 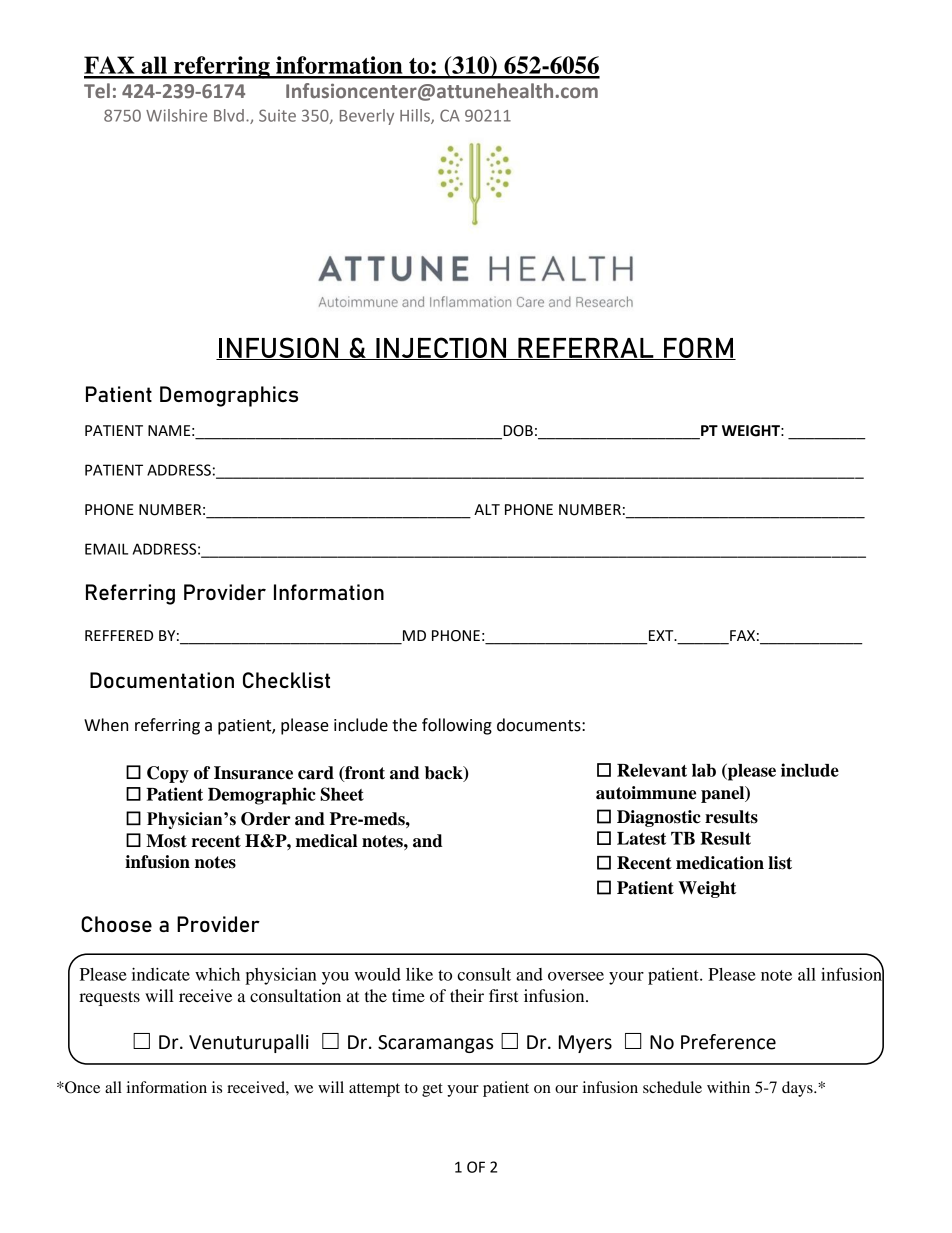 I want to click on lab, so click(x=704, y=770).
